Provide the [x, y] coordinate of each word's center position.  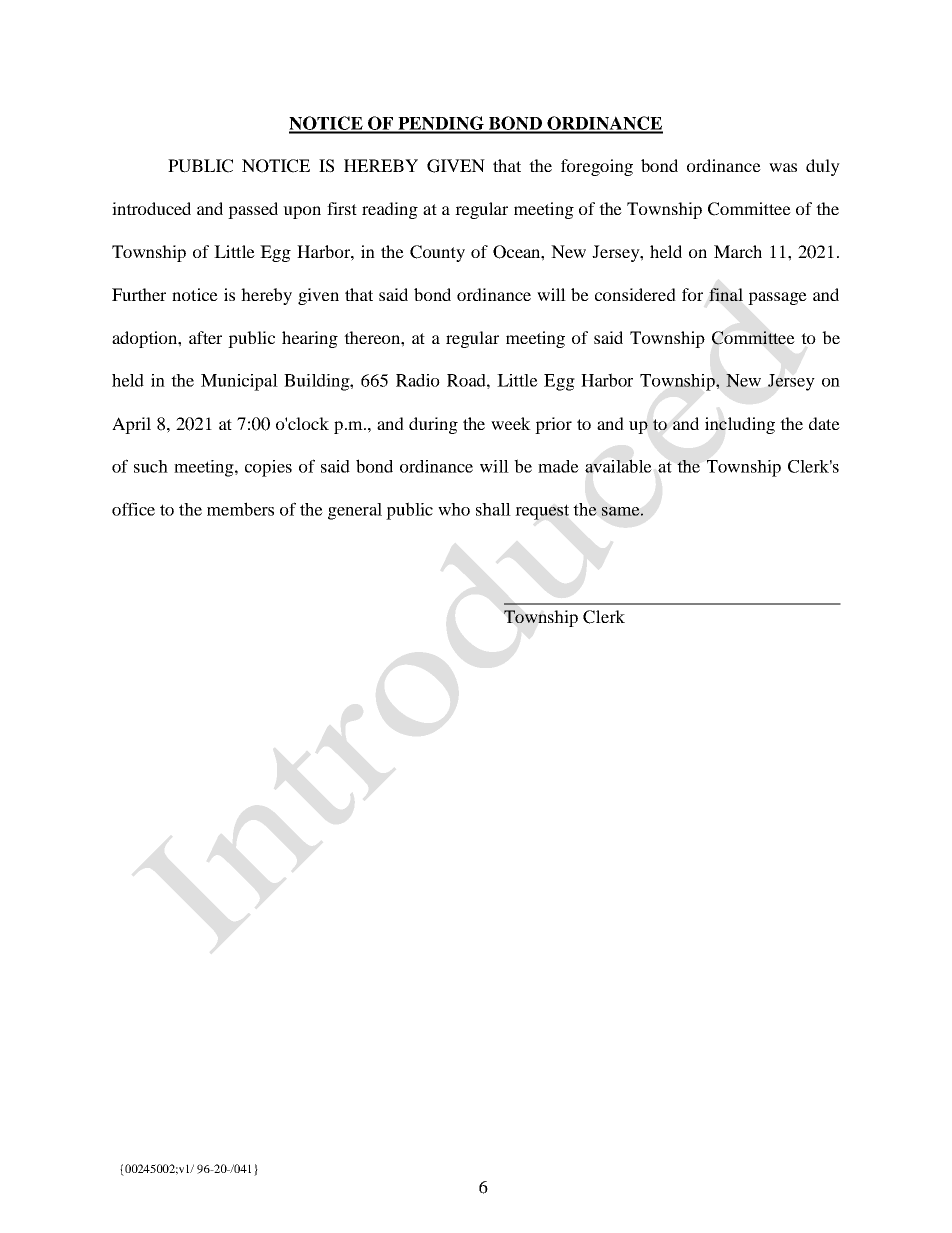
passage [777, 298]
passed [253, 210]
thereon [373, 337]
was [783, 167]
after [205, 337]
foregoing [597, 167]
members [240, 509]
